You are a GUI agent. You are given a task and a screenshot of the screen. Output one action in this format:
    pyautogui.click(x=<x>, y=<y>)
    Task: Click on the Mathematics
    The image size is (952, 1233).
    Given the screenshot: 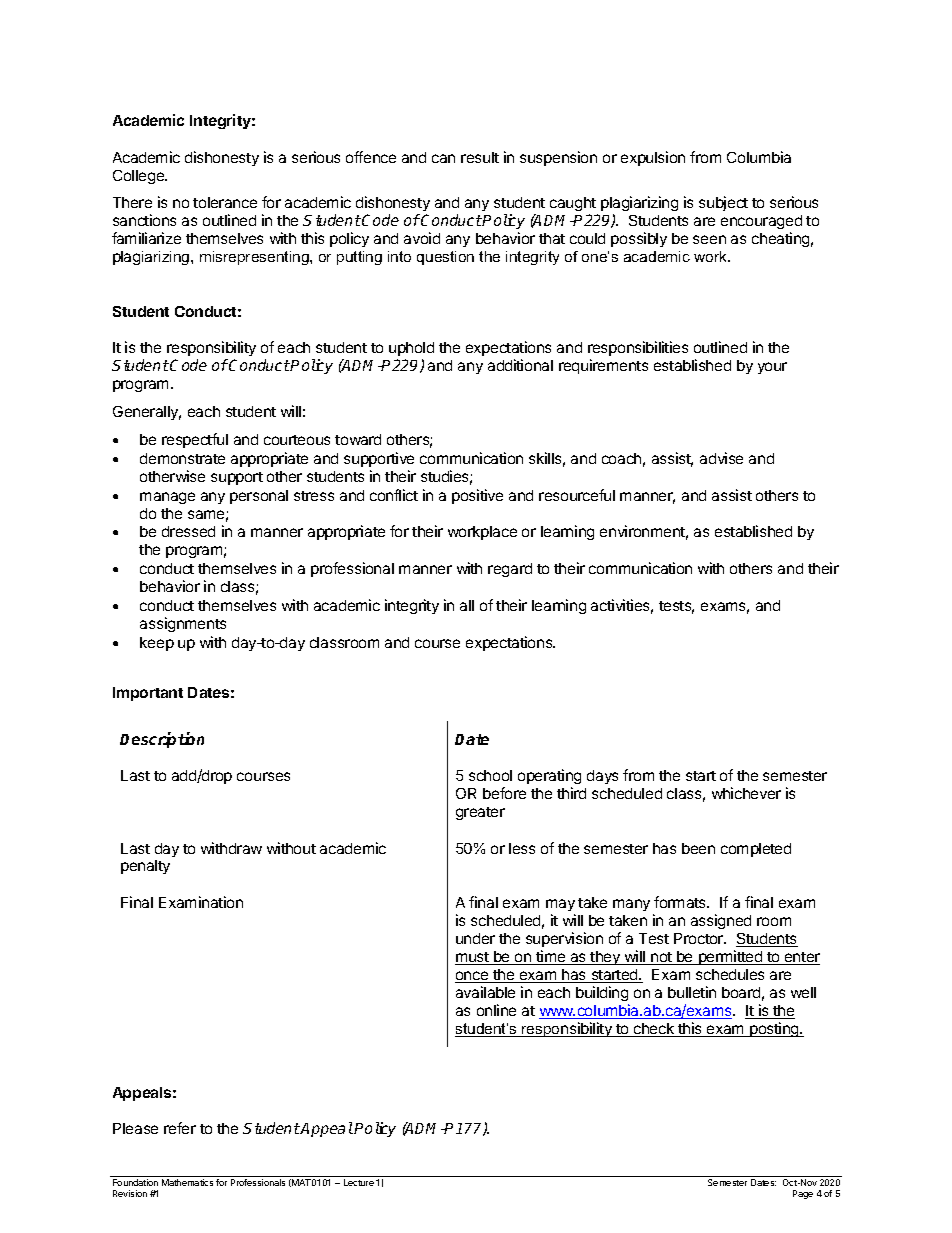 What is the action you would take?
    pyautogui.click(x=187, y=1182)
